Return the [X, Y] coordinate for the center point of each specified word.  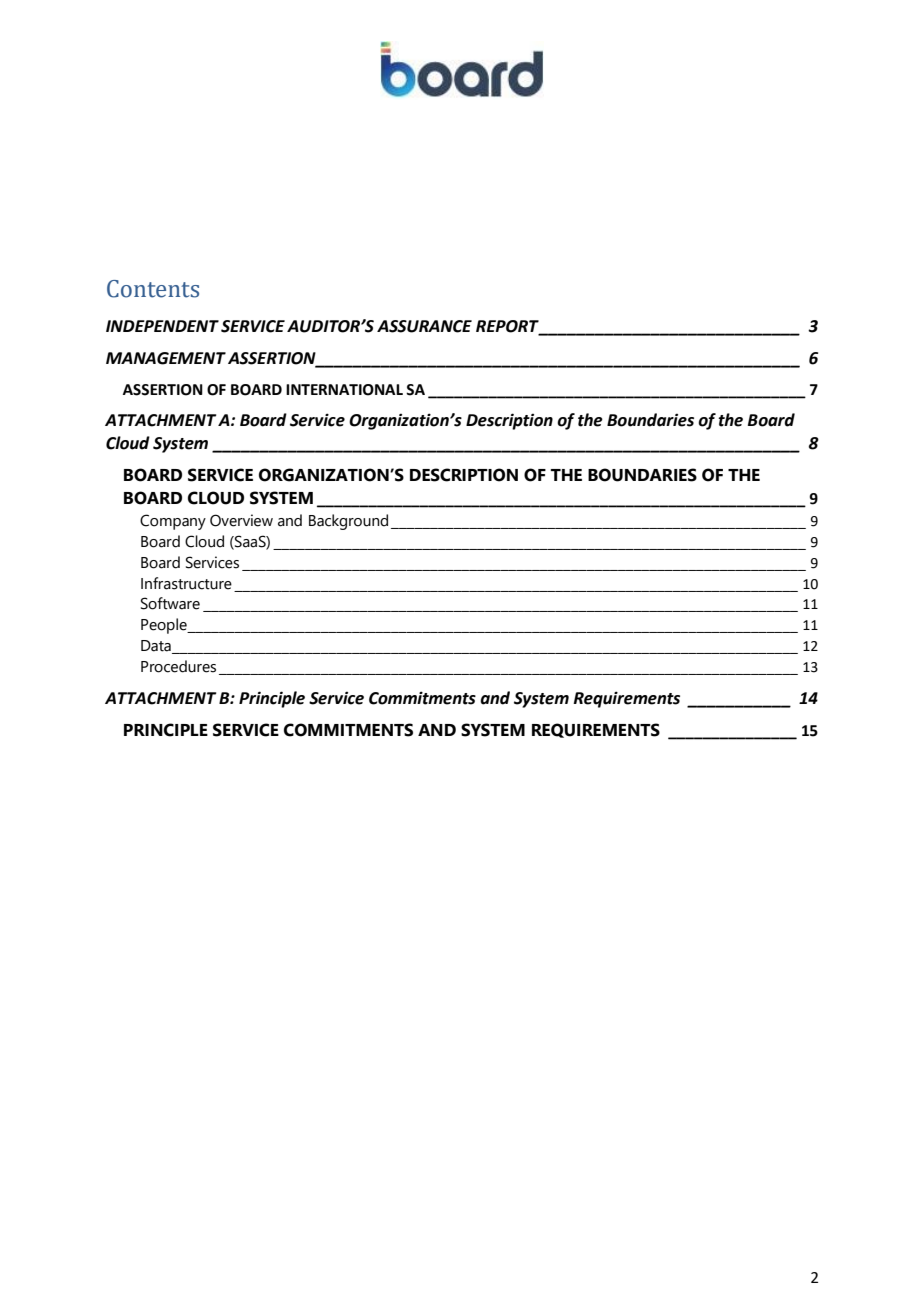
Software [170, 603]
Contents [153, 289]
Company [173, 522]
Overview [241, 520]
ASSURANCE [424, 326]
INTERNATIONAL [344, 390]
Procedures [178, 666]
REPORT [508, 327]
